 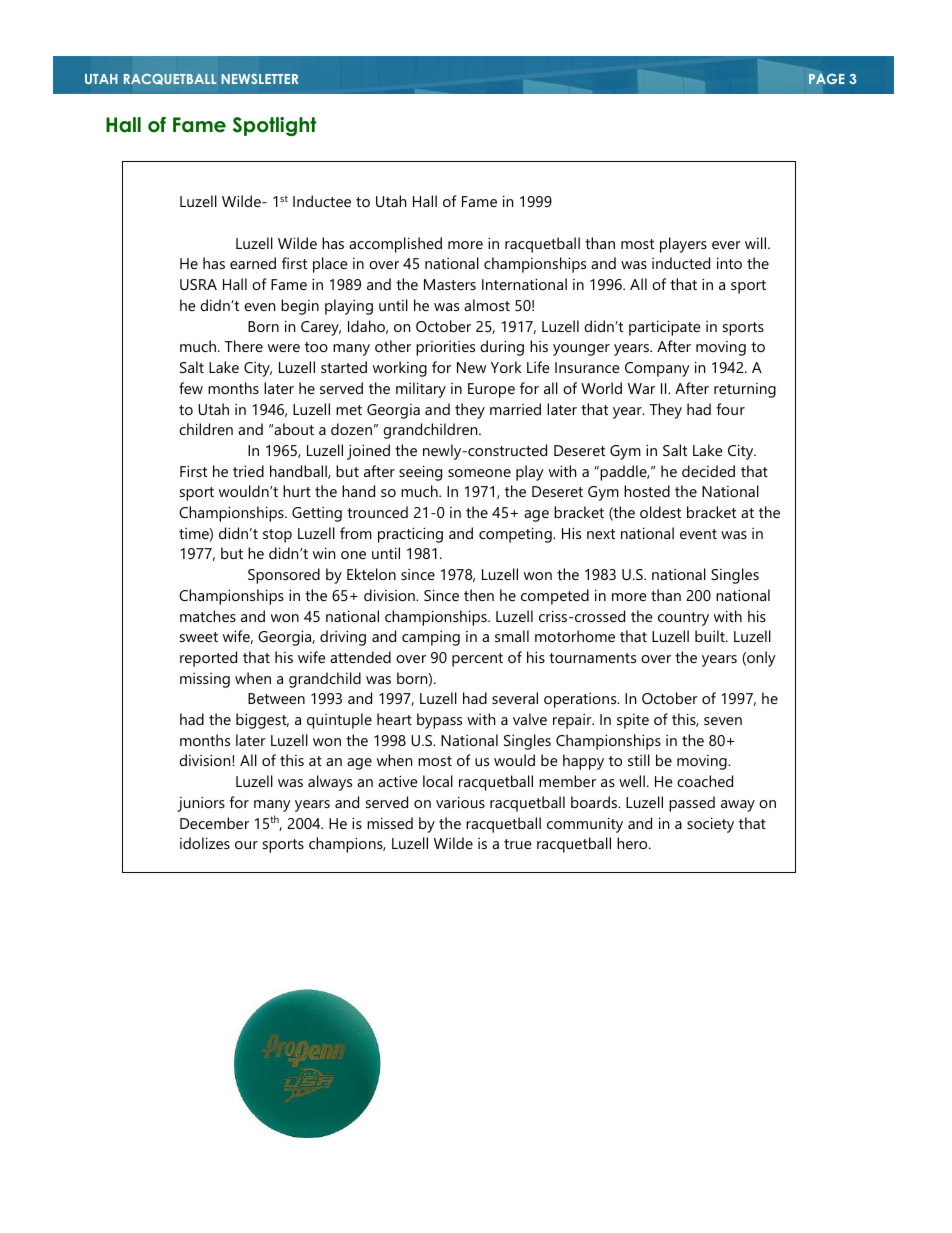 What do you see at coordinates (284, 348) in the image?
I see `were` at bounding box center [284, 348].
